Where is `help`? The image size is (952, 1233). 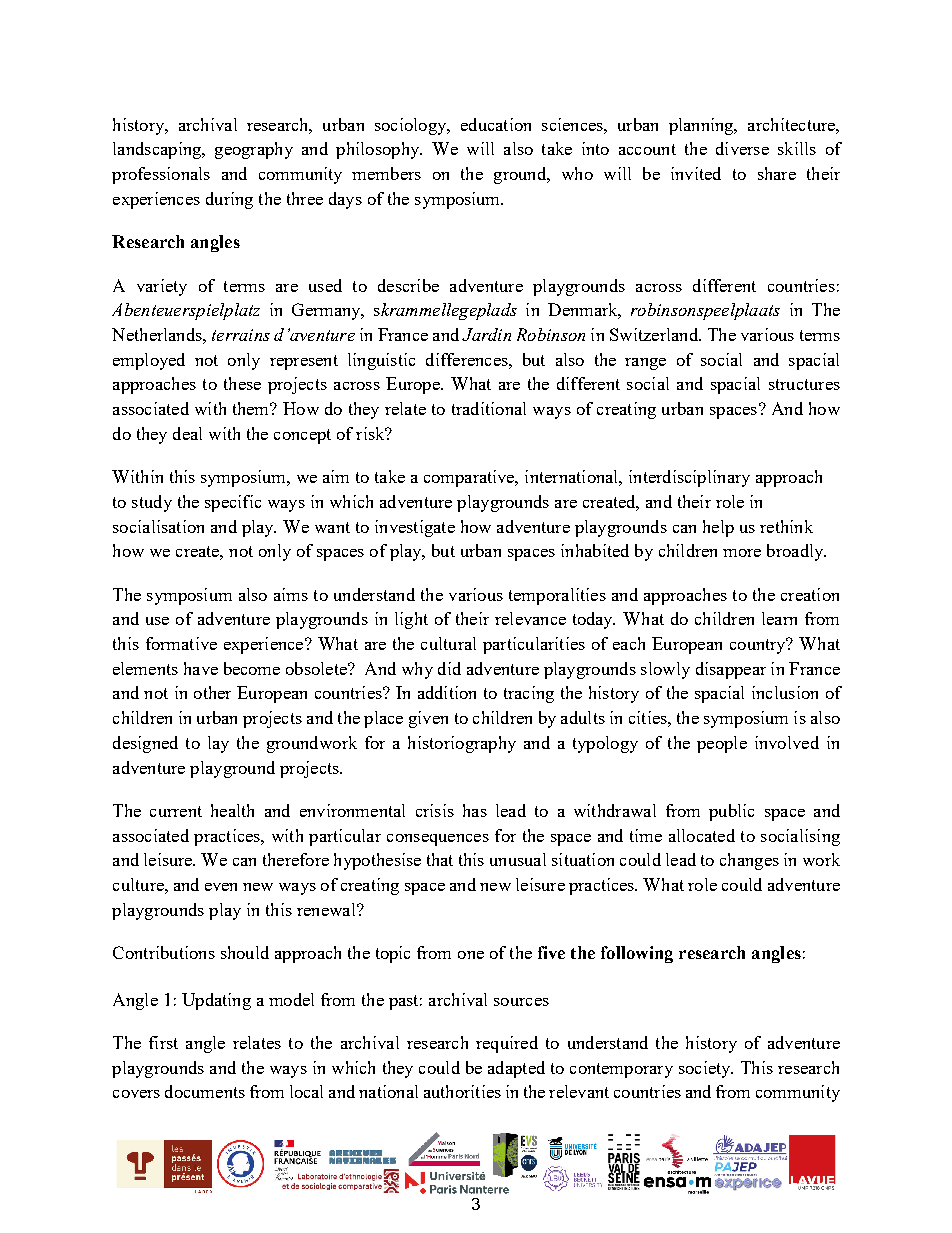
help is located at coordinates (718, 528).
